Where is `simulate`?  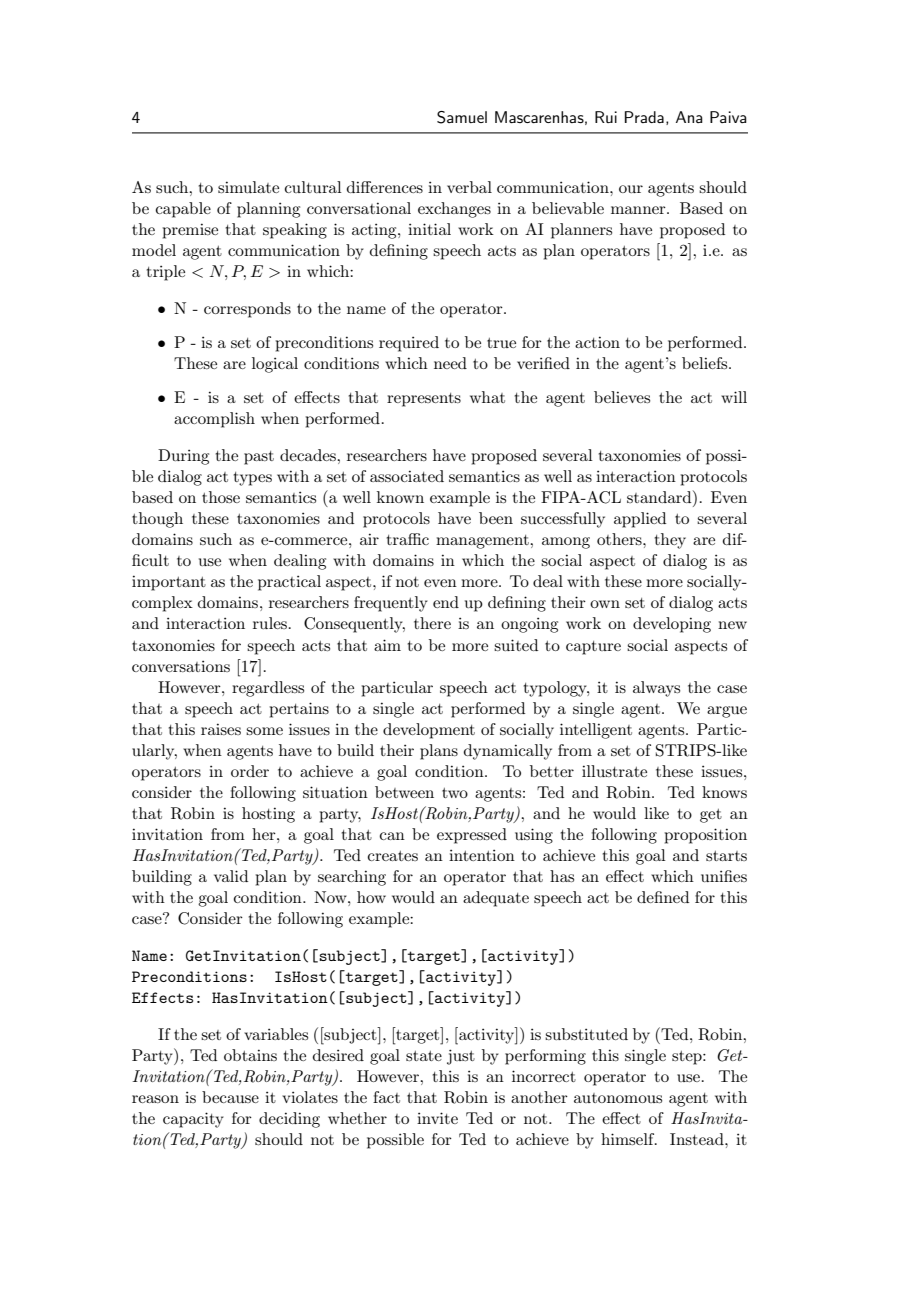 simulate is located at coordinates (248, 187).
